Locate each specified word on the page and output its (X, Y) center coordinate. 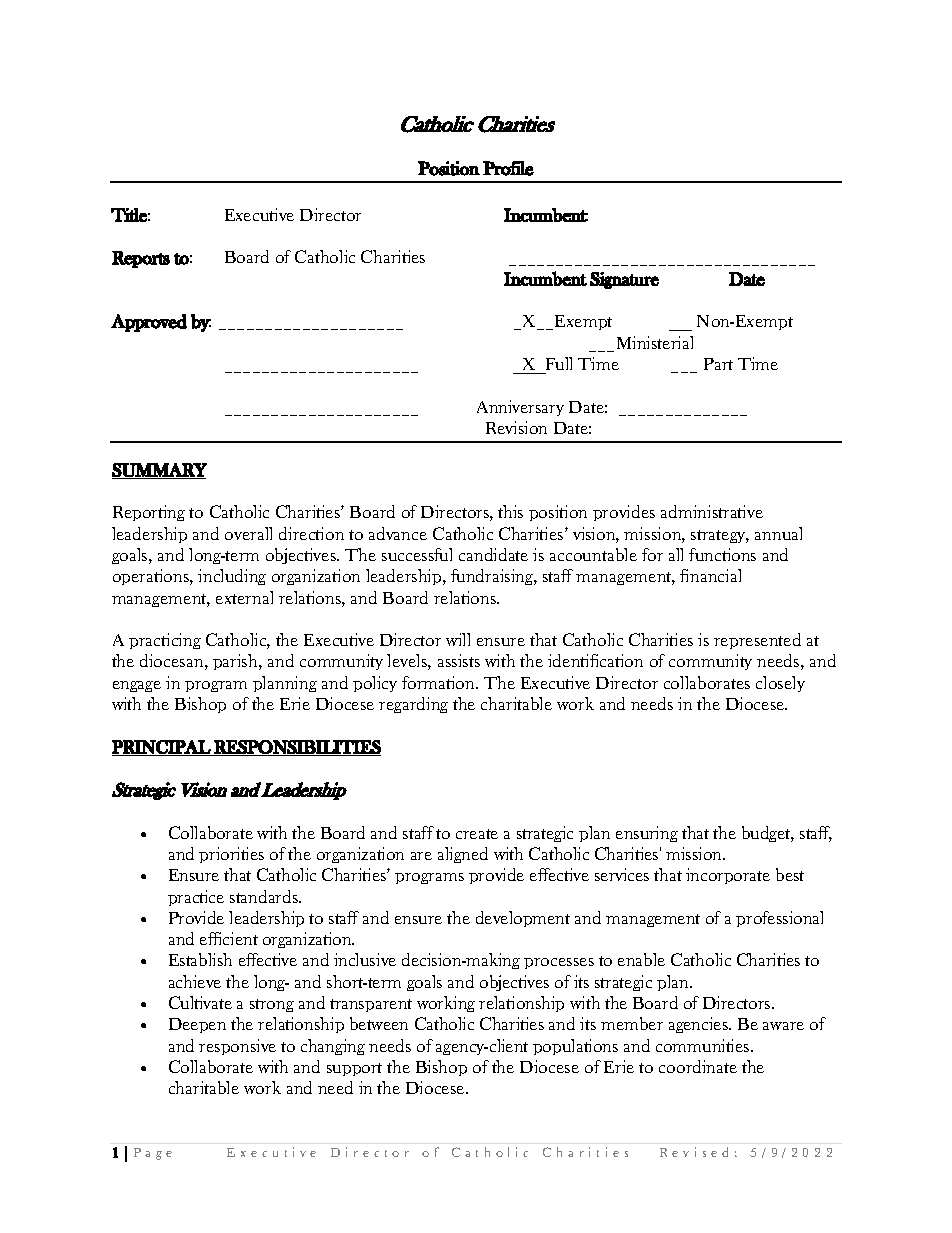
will (458, 639)
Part (718, 364)
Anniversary (520, 408)
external (244, 597)
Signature (624, 280)
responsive (237, 1047)
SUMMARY (159, 471)
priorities (231, 855)
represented (757, 641)
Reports (141, 259)
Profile (508, 168)
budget (768, 834)
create (477, 834)
